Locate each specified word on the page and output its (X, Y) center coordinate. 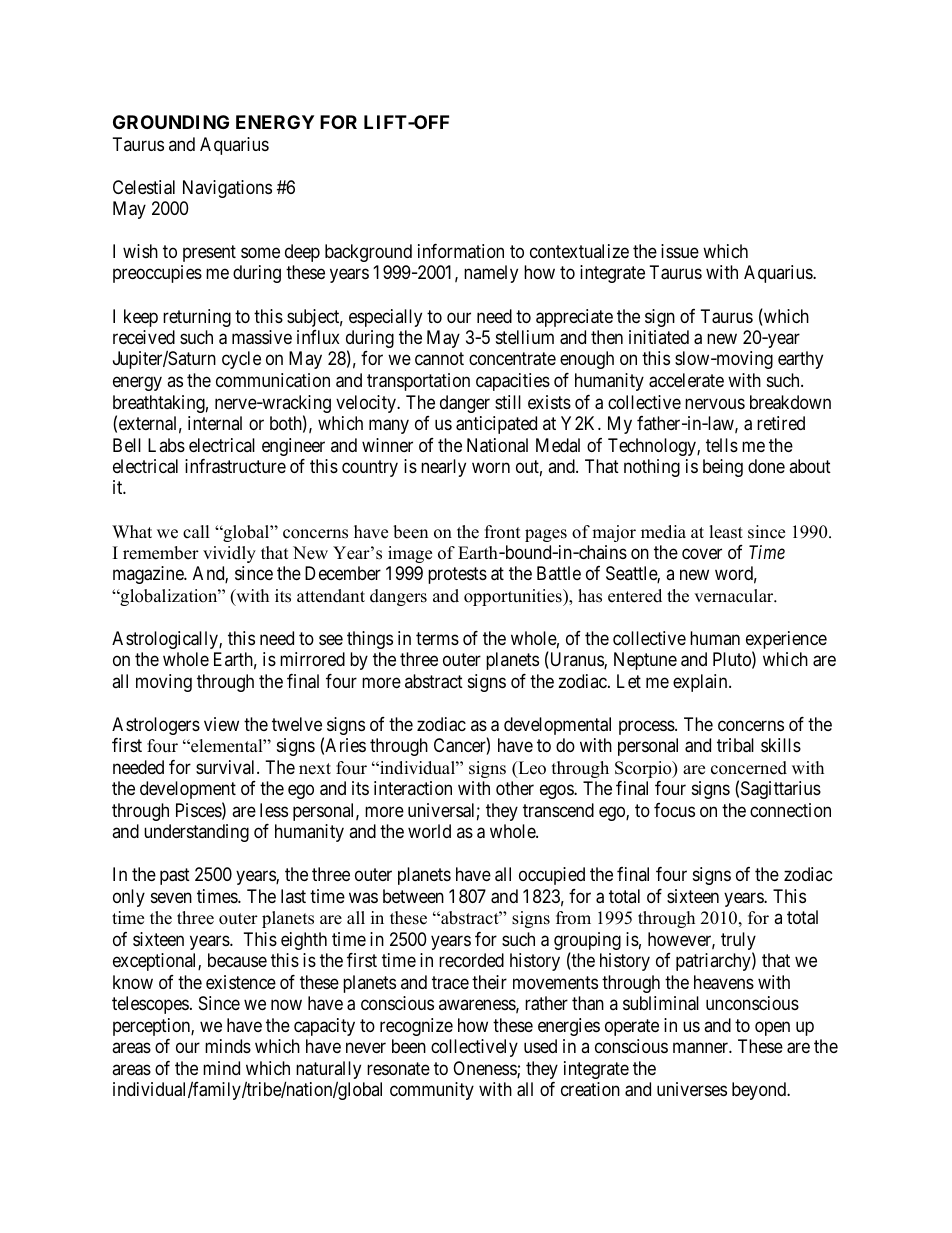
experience (786, 641)
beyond (760, 1091)
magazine (149, 575)
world (429, 831)
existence (241, 982)
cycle (241, 360)
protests (457, 576)
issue (680, 251)
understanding (196, 833)
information (461, 251)
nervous (715, 403)
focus (674, 810)
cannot (439, 359)
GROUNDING (171, 122)
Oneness (485, 1069)
